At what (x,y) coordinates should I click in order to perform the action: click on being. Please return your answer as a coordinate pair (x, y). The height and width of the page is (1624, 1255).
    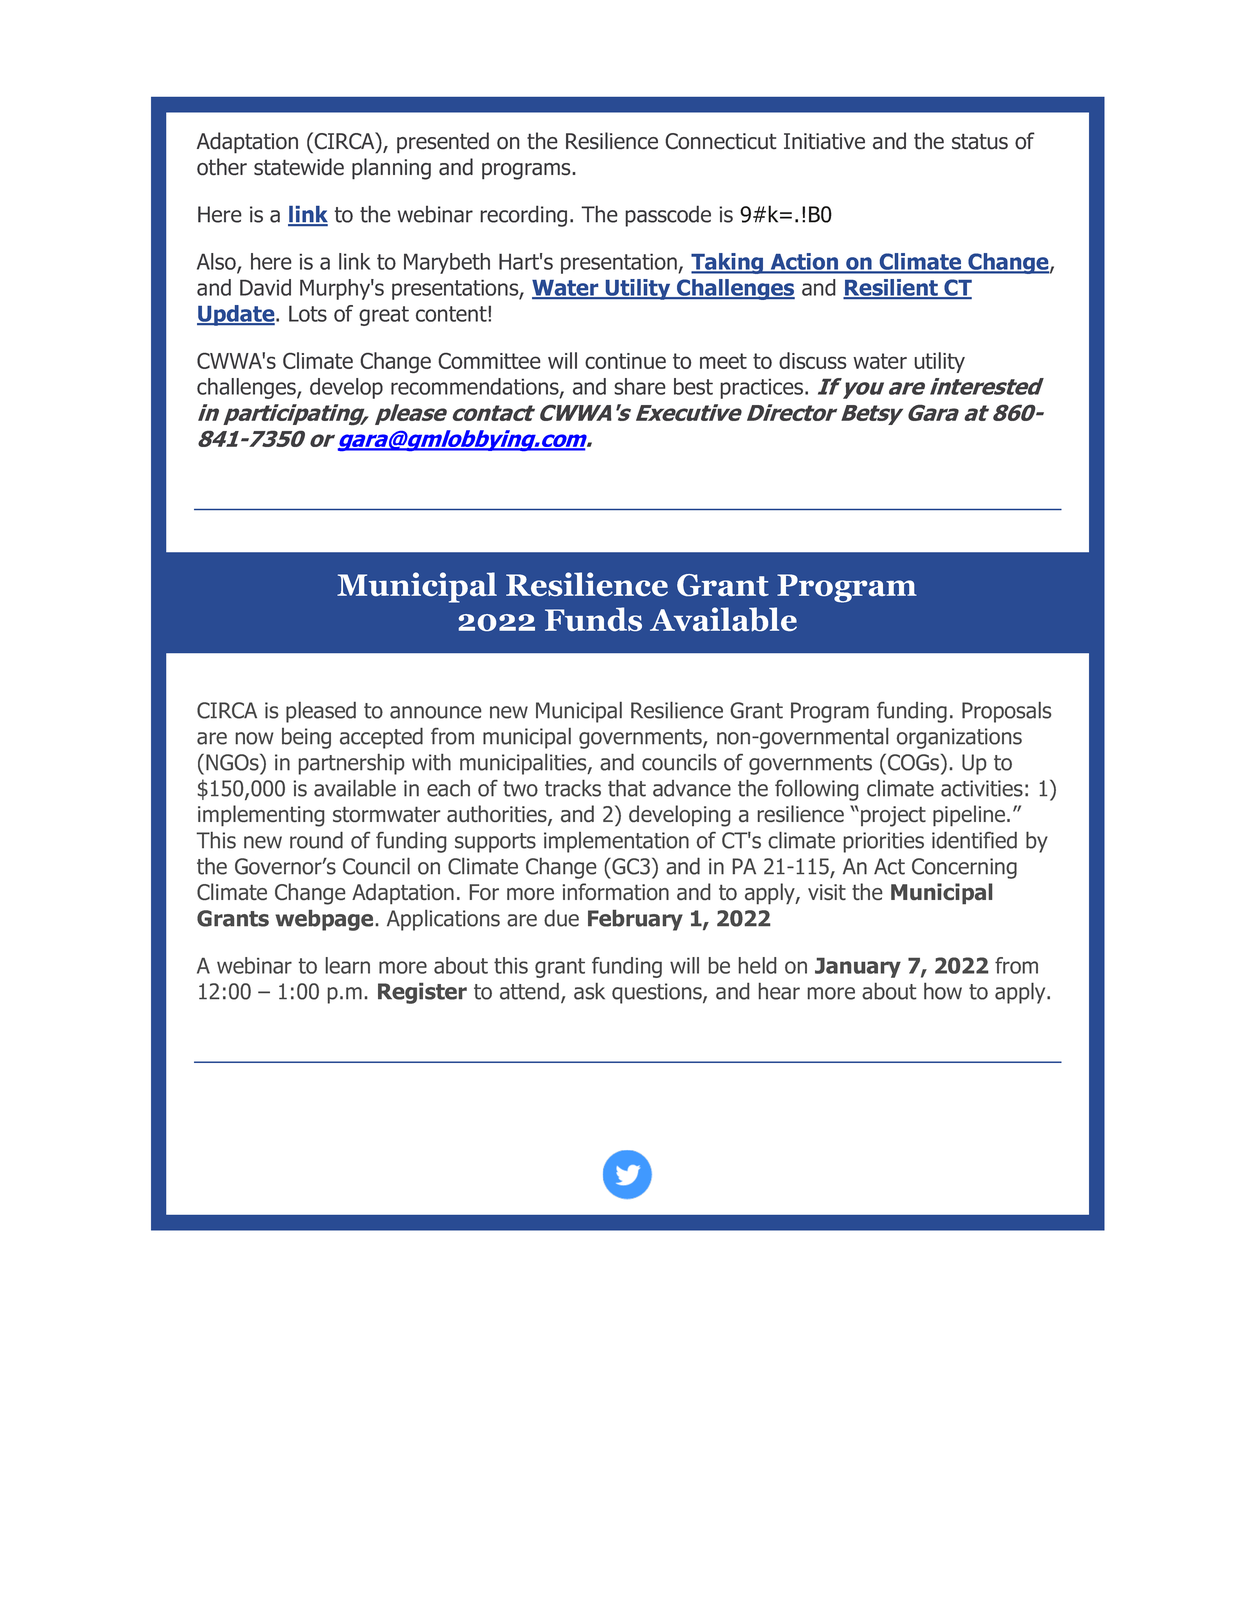
    Looking at the image, I should click on (306, 738).
